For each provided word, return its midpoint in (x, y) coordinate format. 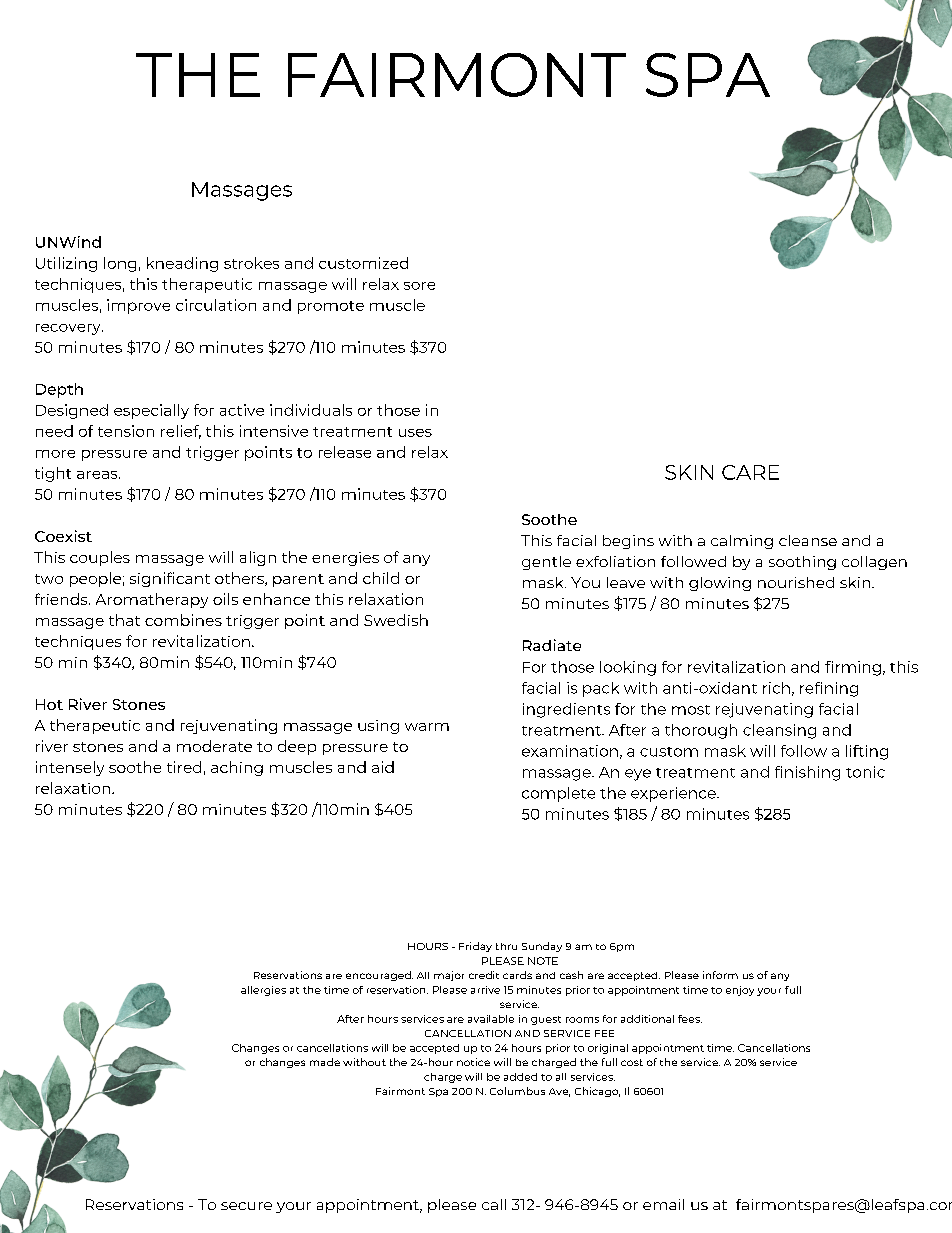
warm (427, 727)
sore (419, 286)
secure (246, 1206)
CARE (750, 472)
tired (184, 767)
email (663, 1204)
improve (138, 306)
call (494, 1204)
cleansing (779, 731)
